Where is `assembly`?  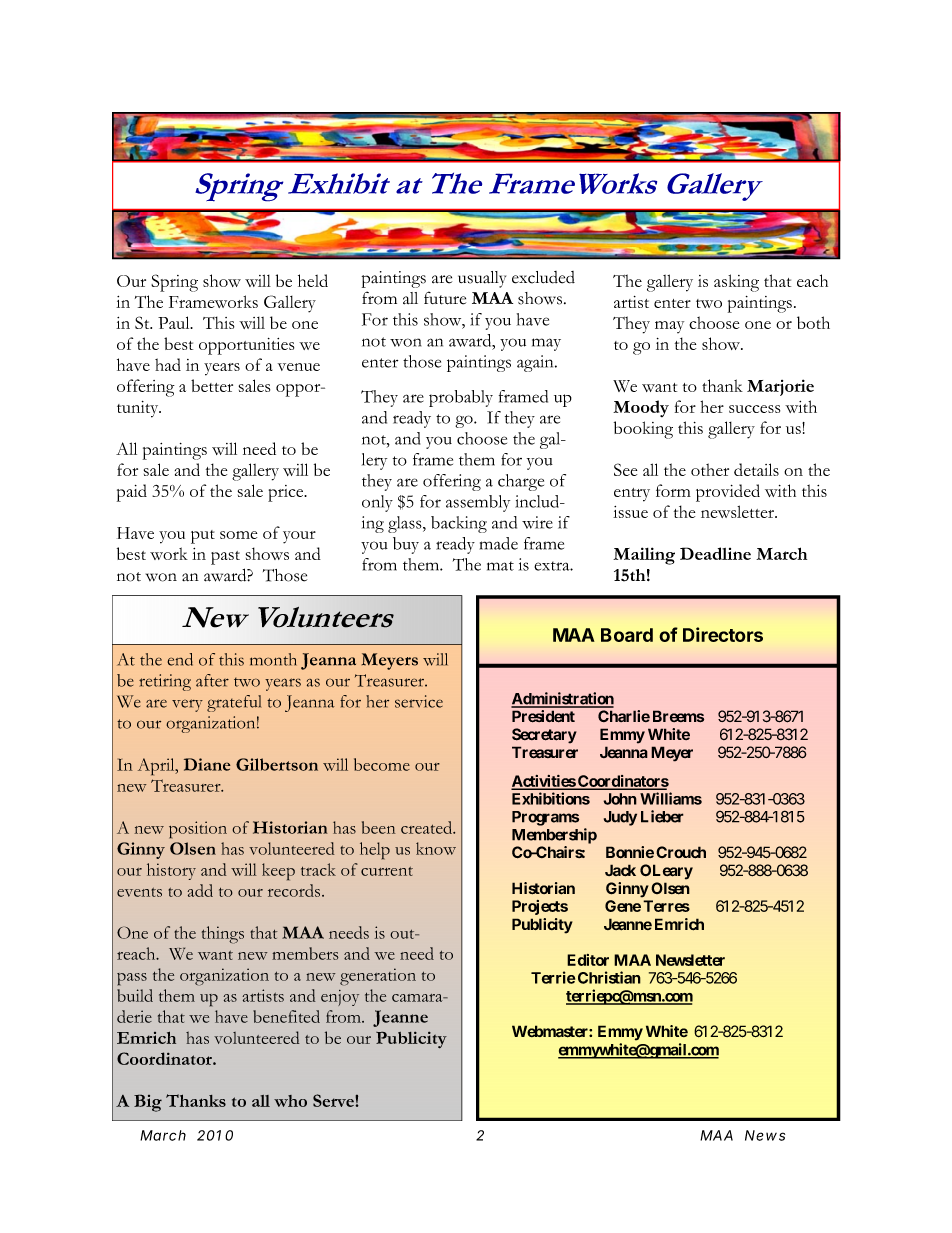 assembly is located at coordinates (478, 503).
